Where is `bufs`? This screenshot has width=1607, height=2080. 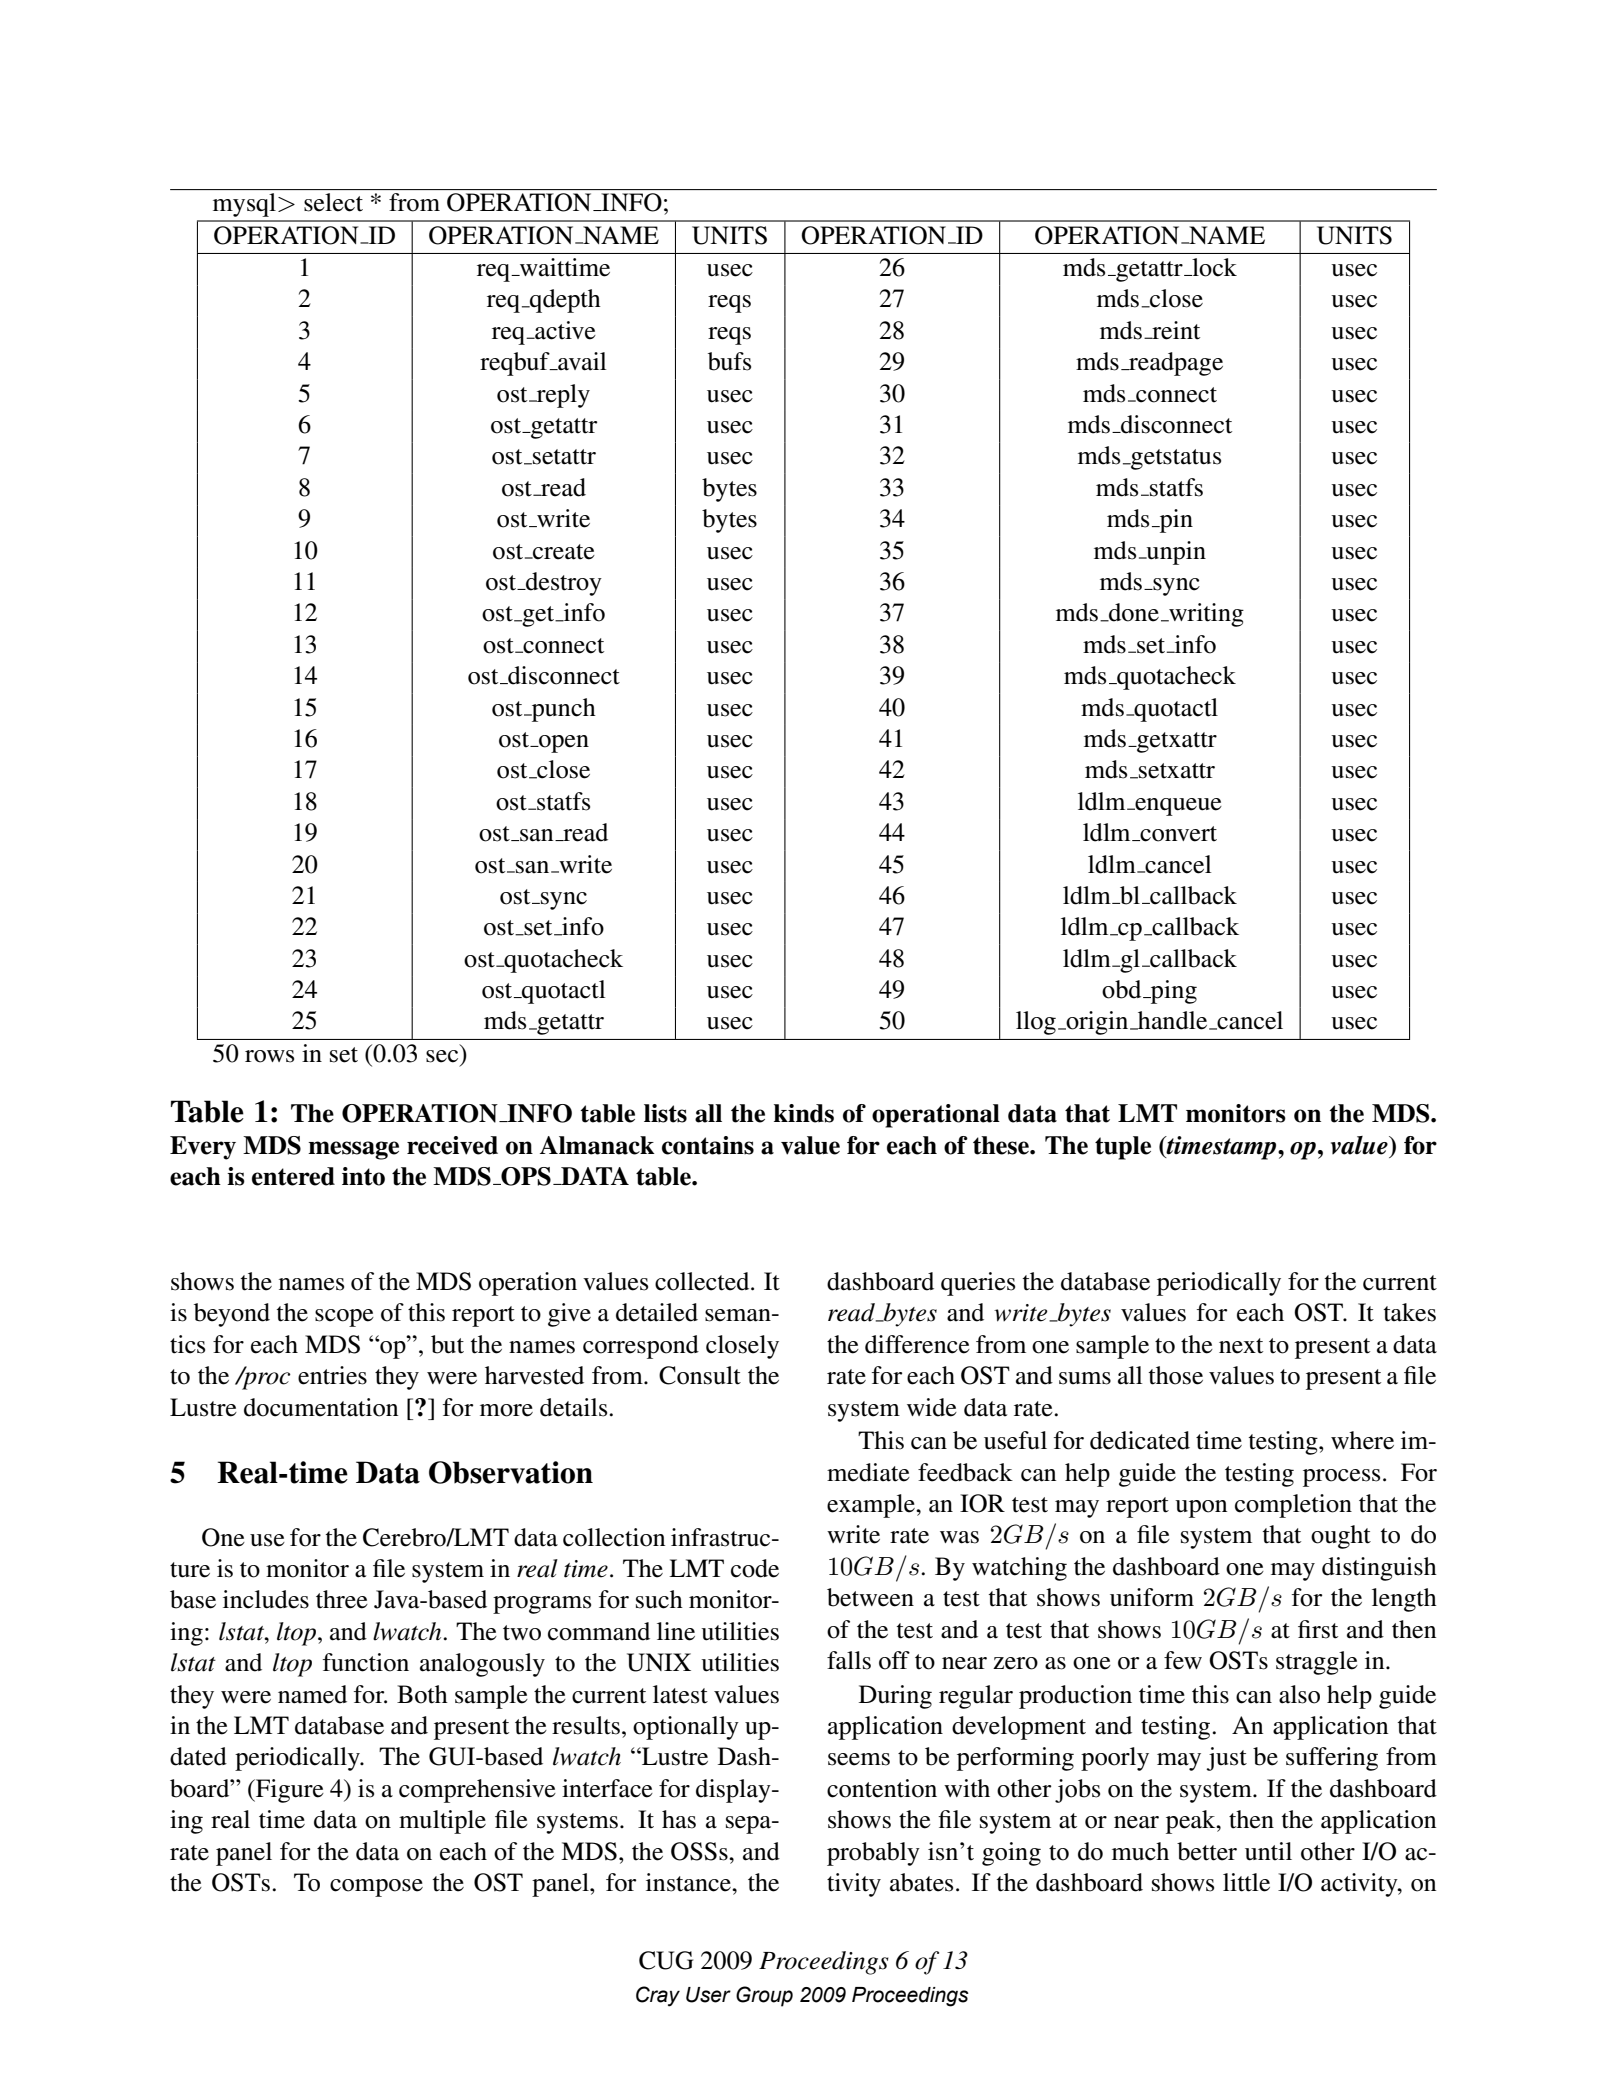 bufs is located at coordinates (729, 361).
